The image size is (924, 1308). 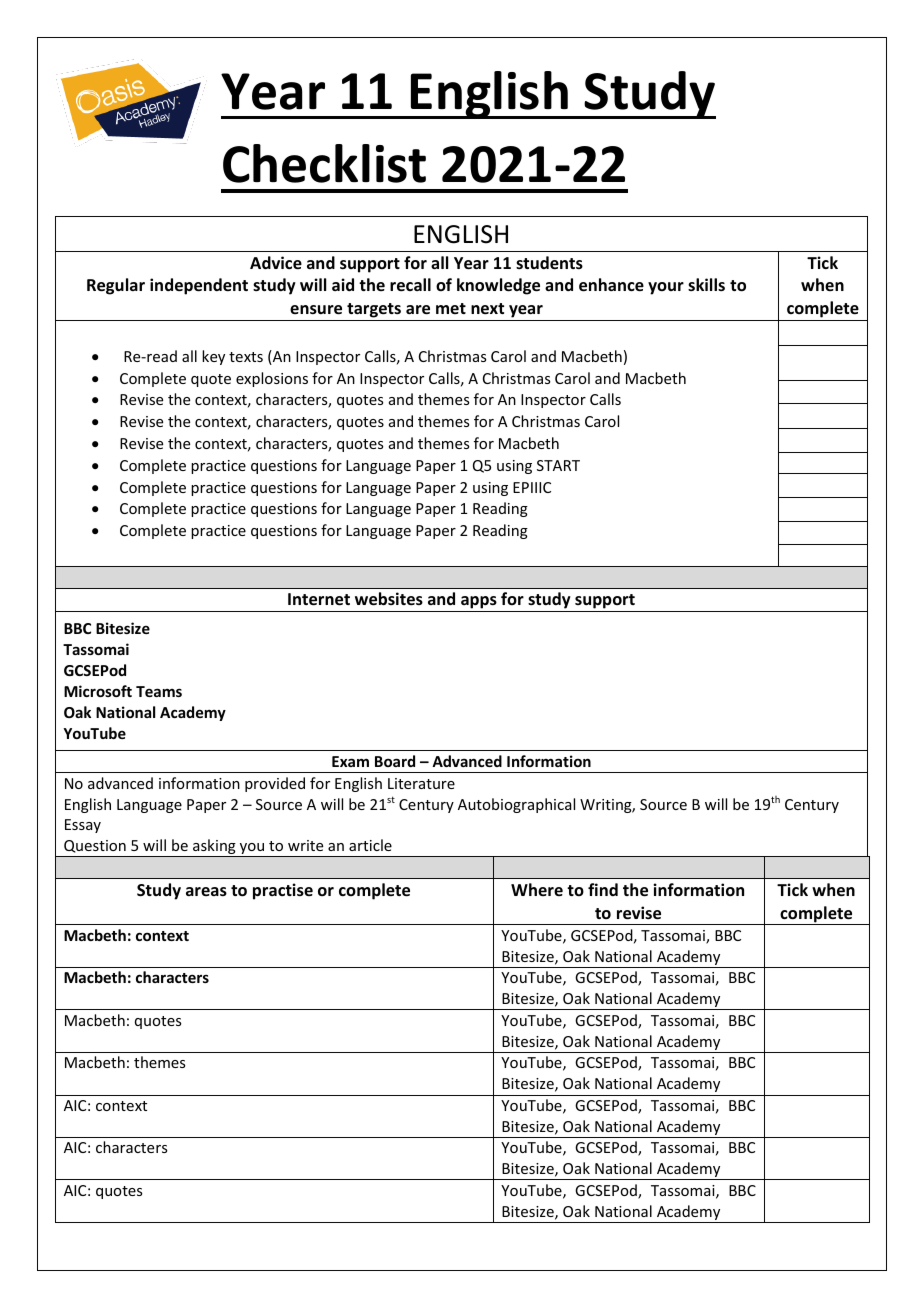 What do you see at coordinates (558, 465) in the page?
I see `START` at bounding box center [558, 465].
